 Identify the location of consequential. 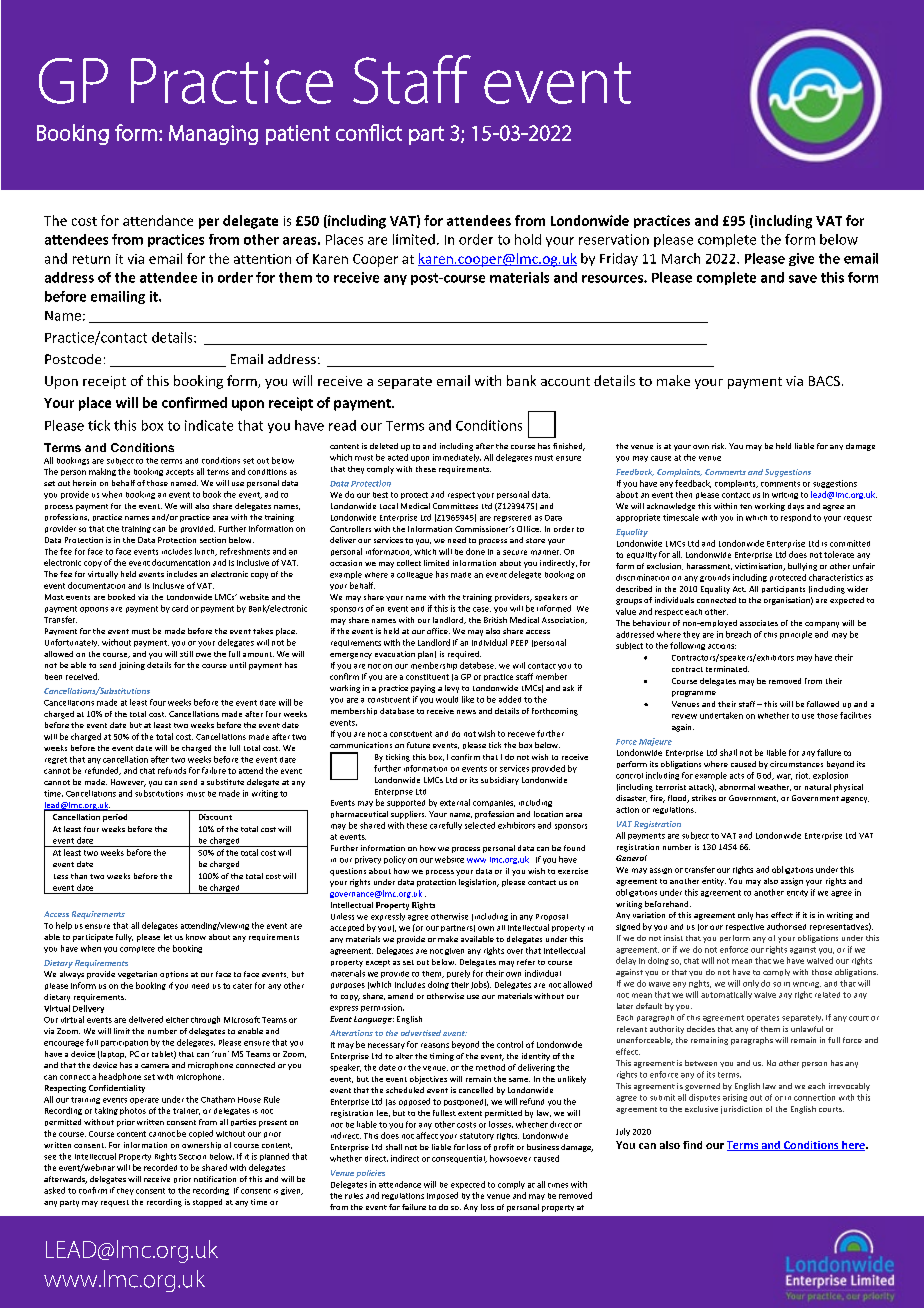
(459, 1159).
